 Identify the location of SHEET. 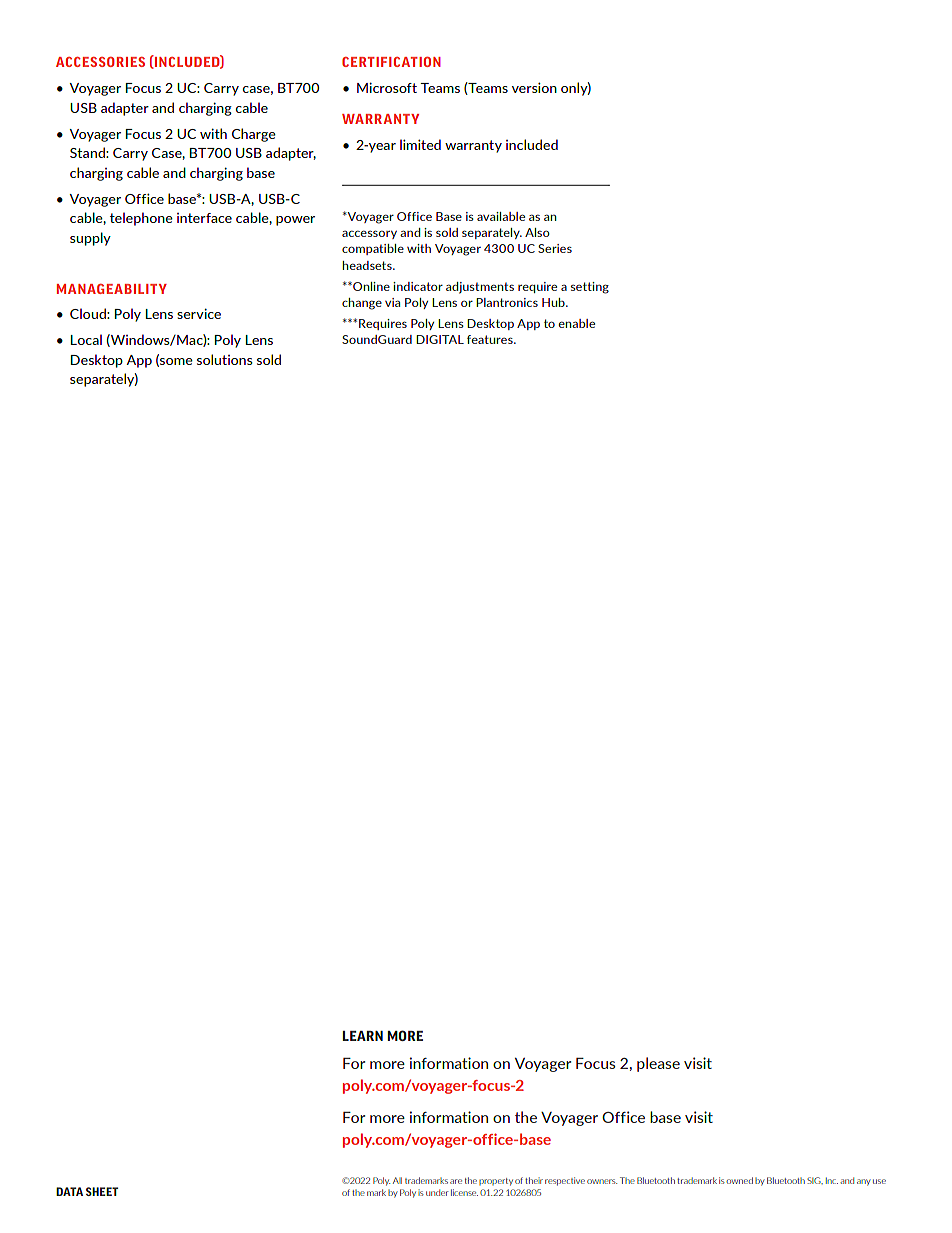
(102, 1191).
